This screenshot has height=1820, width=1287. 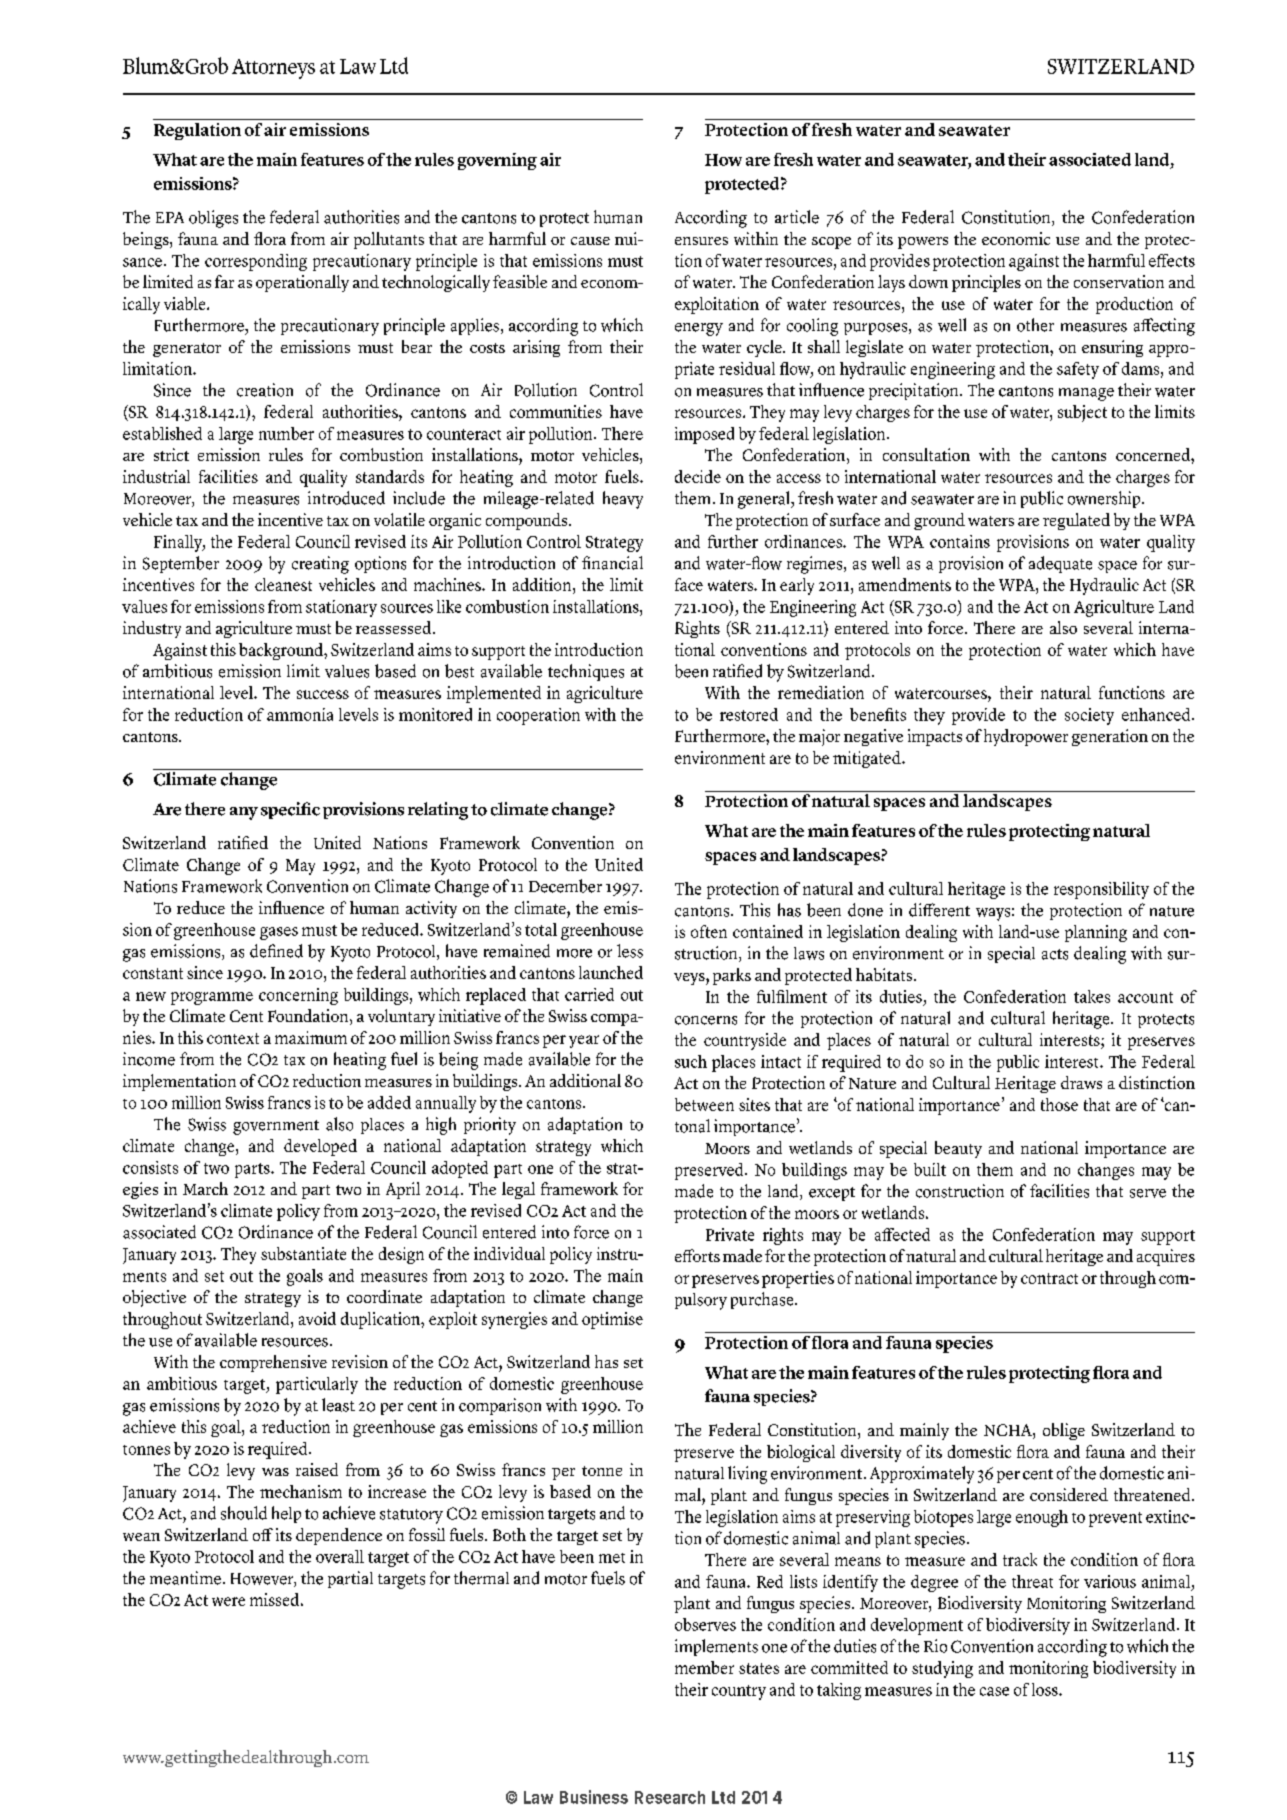 I want to click on living, so click(x=747, y=1475).
